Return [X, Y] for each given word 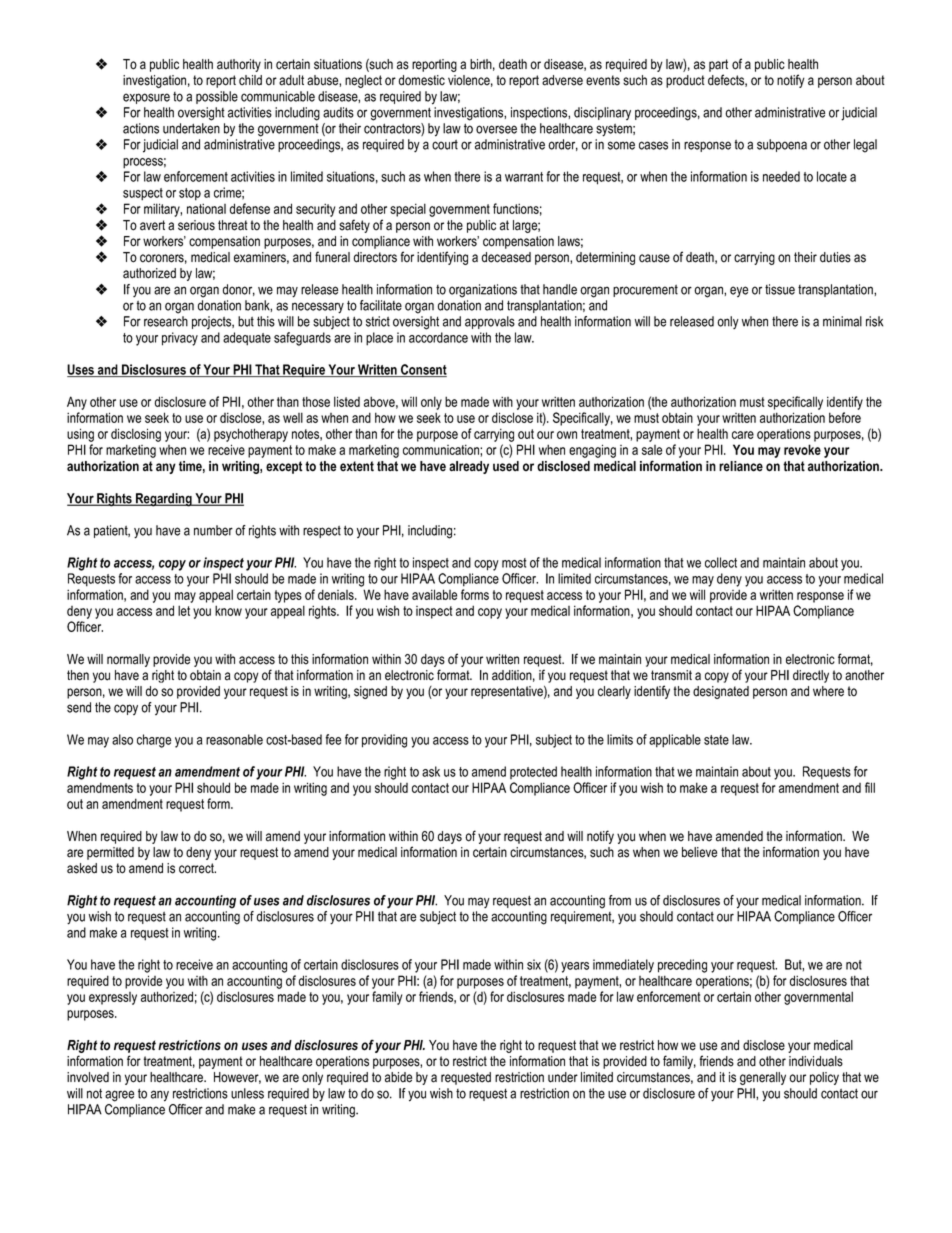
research [166, 321]
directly [811, 676]
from [620, 900]
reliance [741, 466]
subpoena [782, 145]
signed [370, 692]
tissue [780, 289]
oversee [496, 129]
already [469, 467]
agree [119, 1096]
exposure [146, 98]
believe [699, 852]
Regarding [164, 500]
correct [197, 868]
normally [128, 660]
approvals [490, 322]
